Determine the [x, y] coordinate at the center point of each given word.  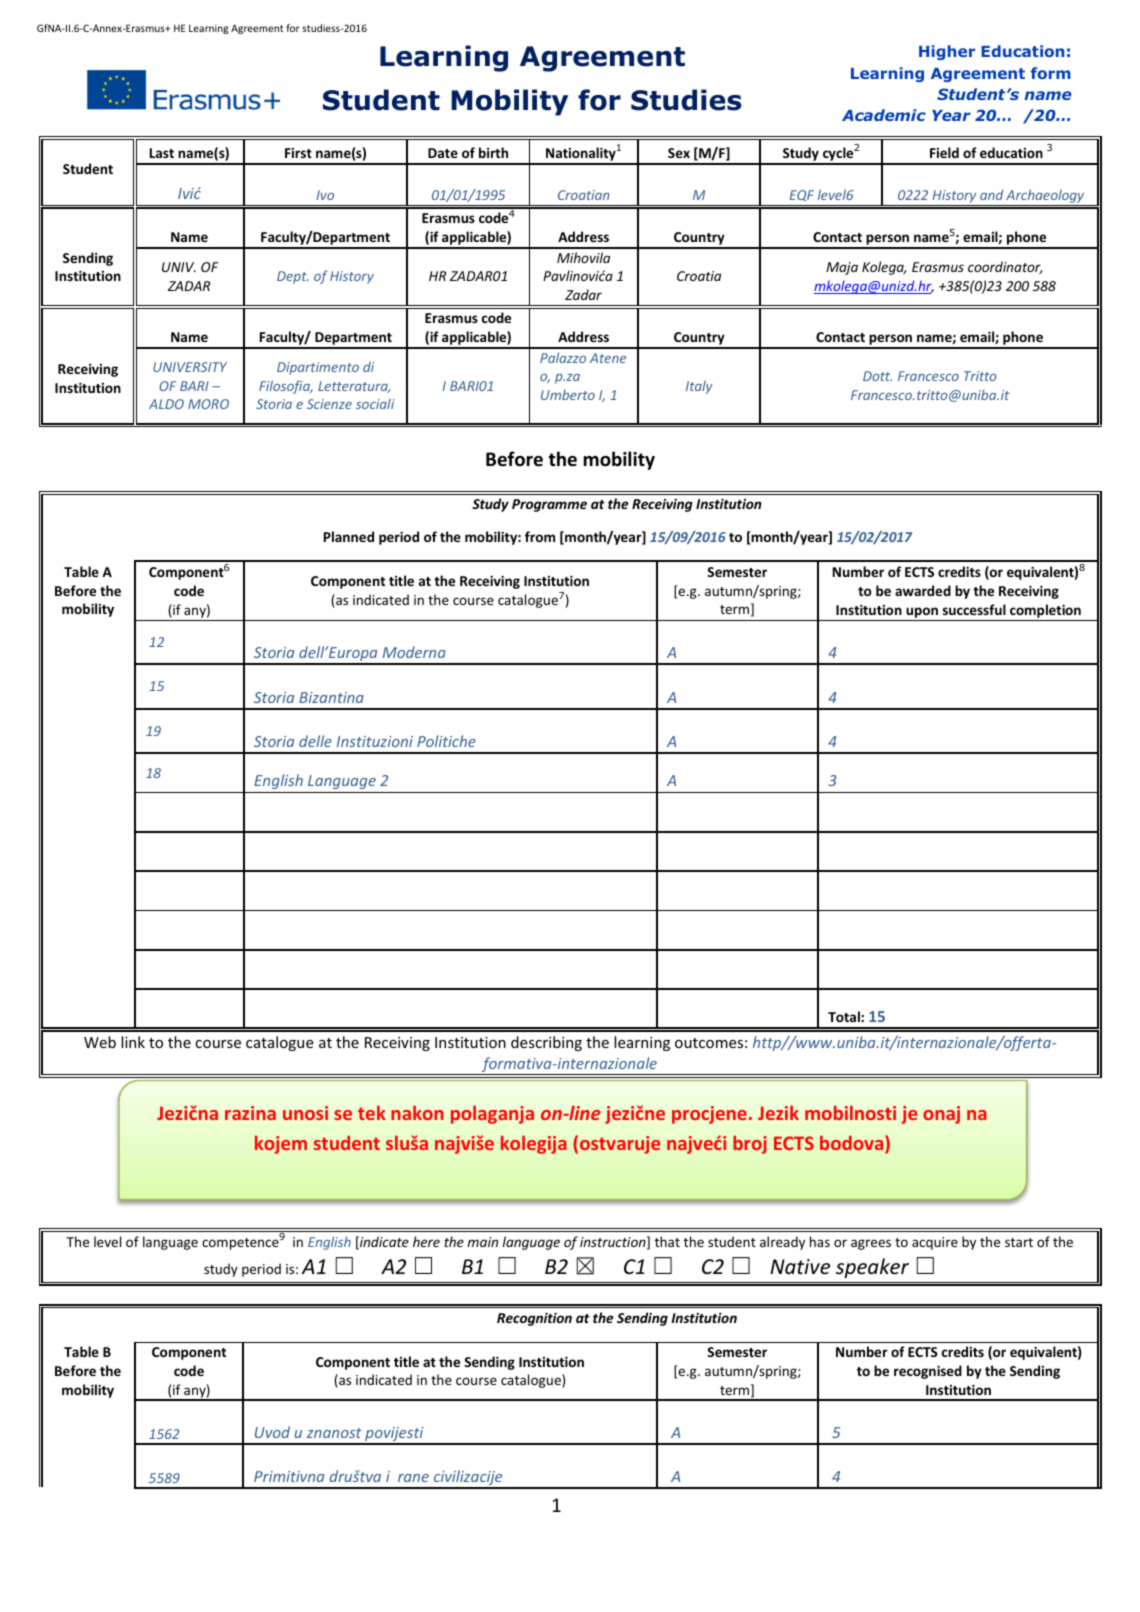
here [426, 1241]
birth [493, 152]
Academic [884, 115]
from [540, 536]
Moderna [414, 652]
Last [162, 153]
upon [922, 612]
